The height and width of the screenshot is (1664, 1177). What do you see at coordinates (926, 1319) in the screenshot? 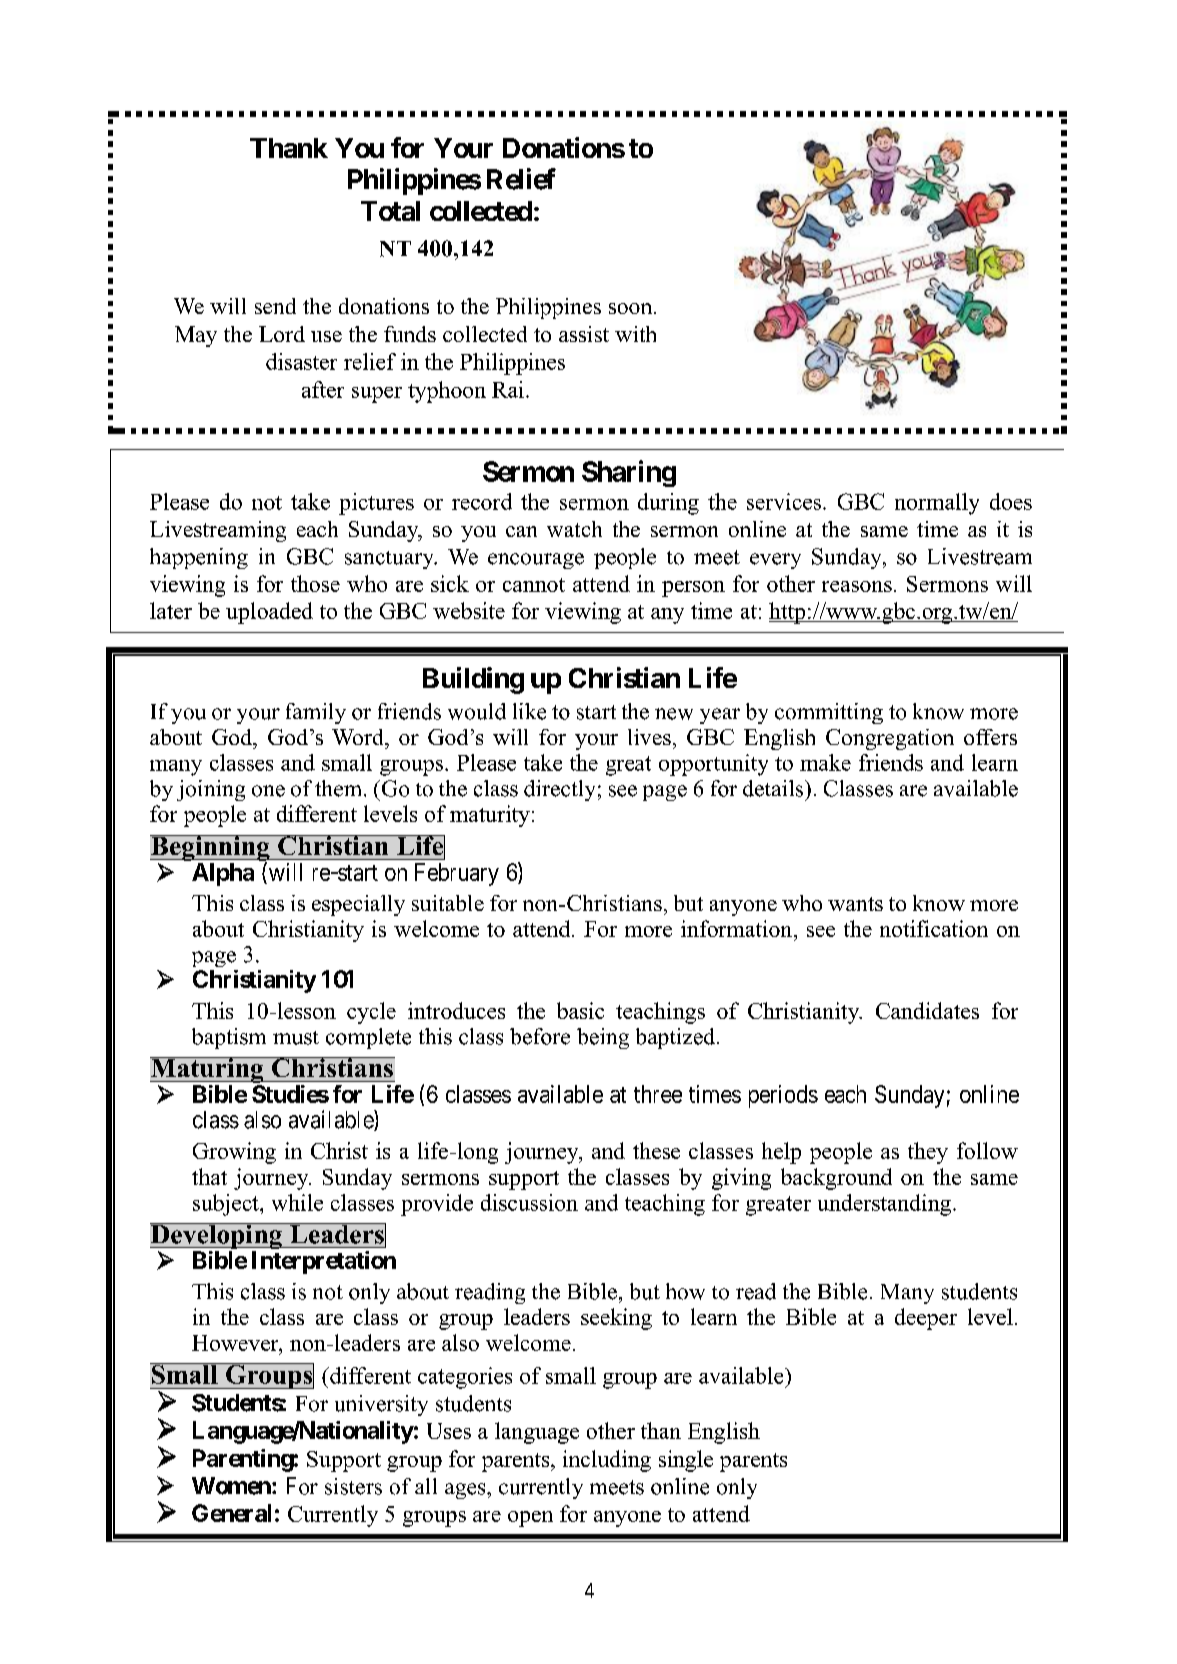
I see `deeper` at bounding box center [926, 1319].
